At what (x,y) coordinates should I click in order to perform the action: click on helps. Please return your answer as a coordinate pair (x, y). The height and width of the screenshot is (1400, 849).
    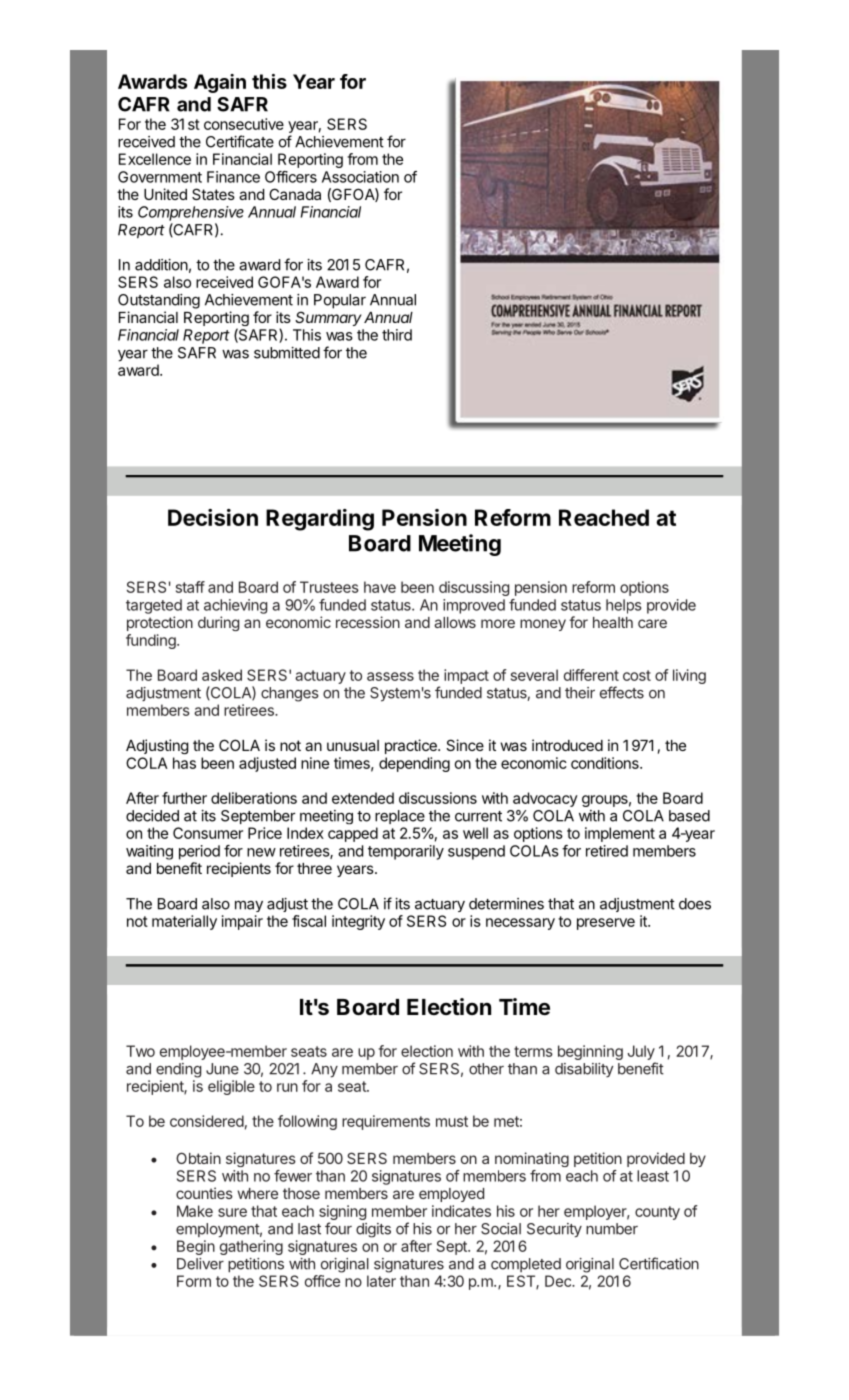
    Looking at the image, I should click on (624, 606).
